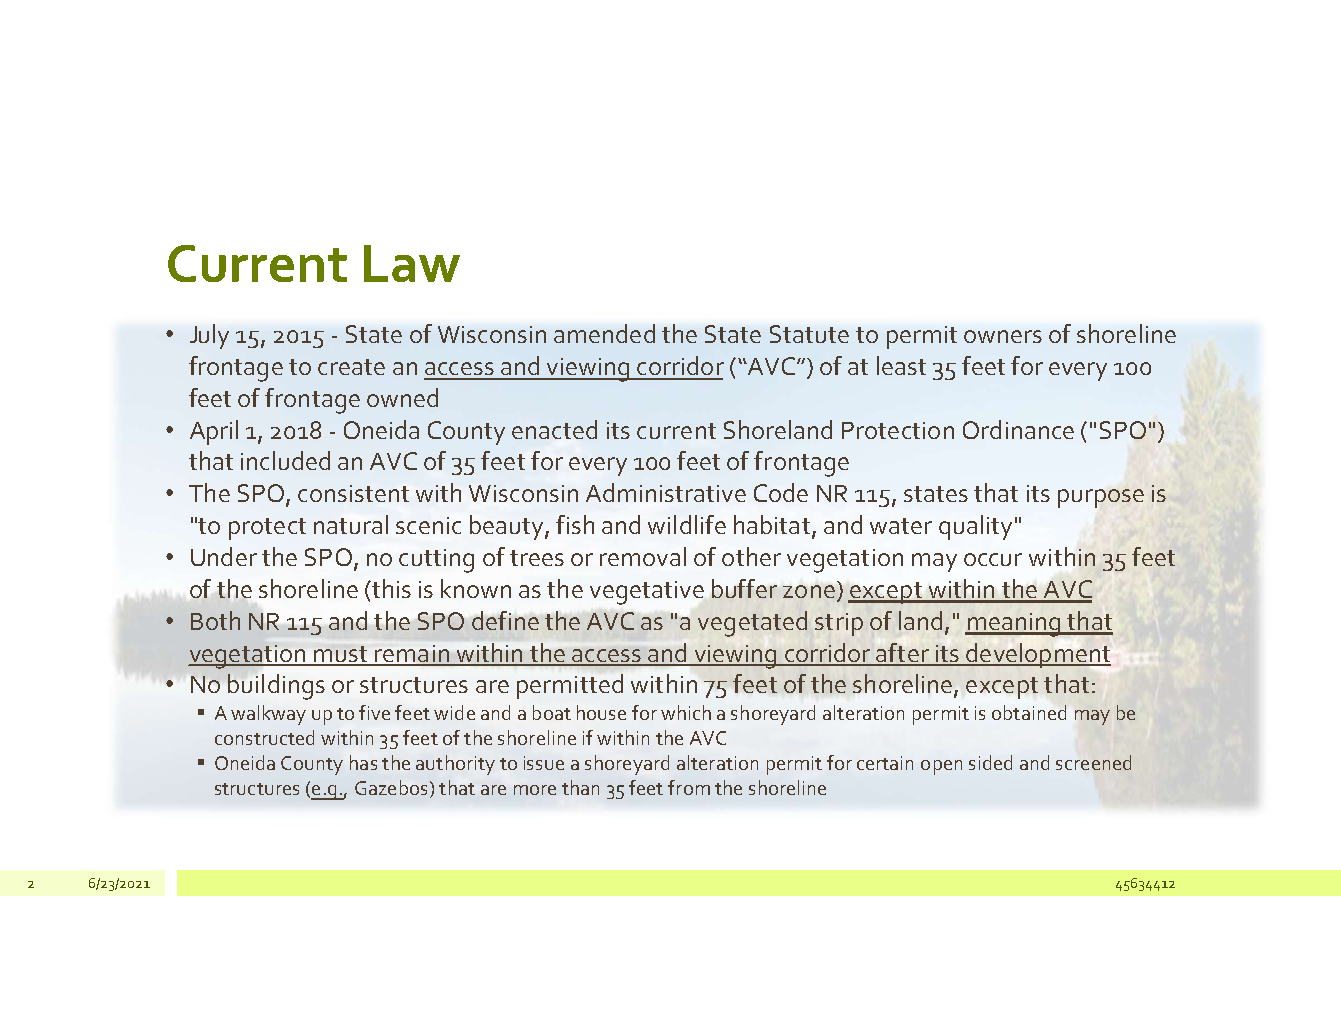  What do you see at coordinates (990, 762) in the screenshot?
I see `sided` at bounding box center [990, 762].
